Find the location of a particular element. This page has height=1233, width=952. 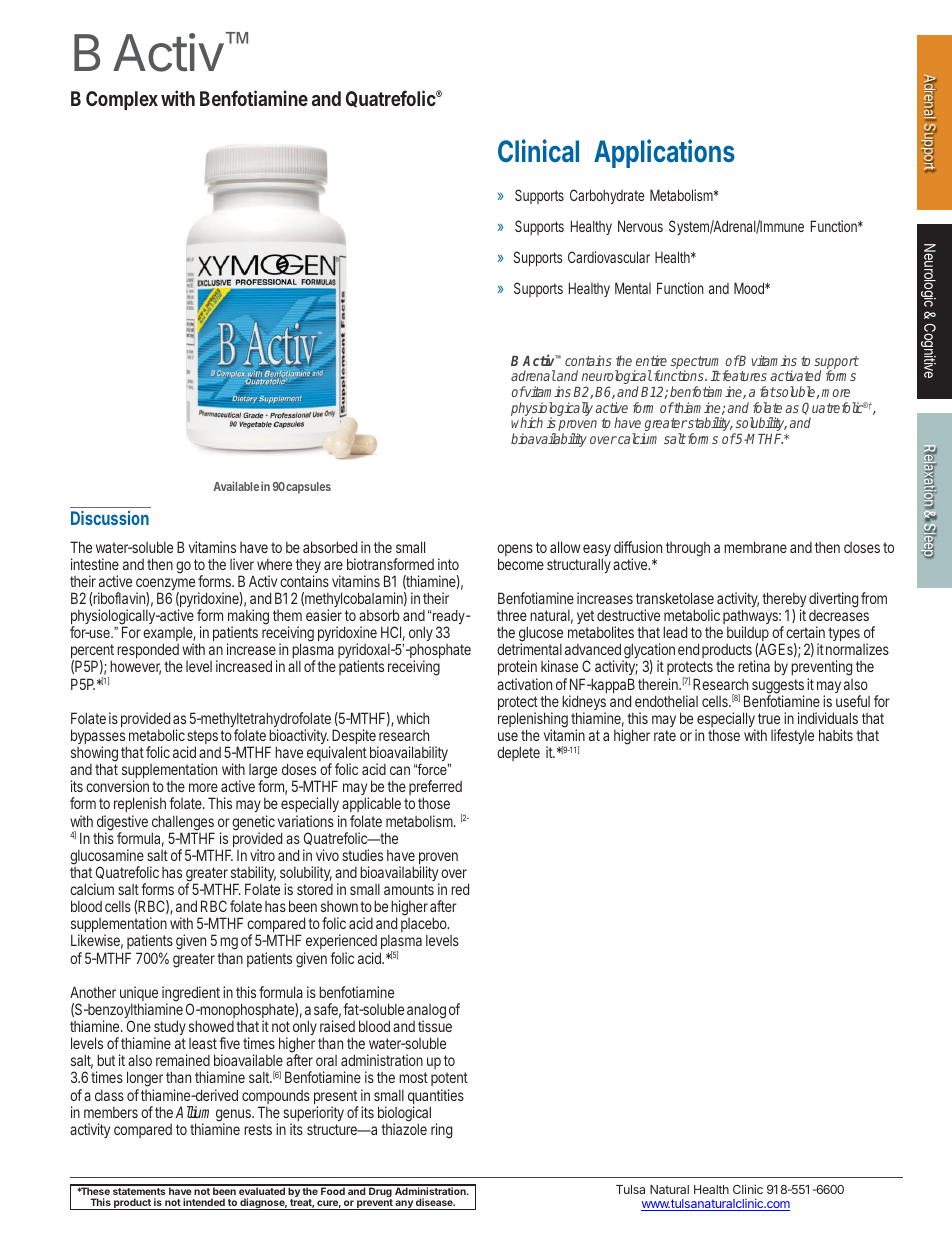

placebo is located at coordinates (425, 926).
